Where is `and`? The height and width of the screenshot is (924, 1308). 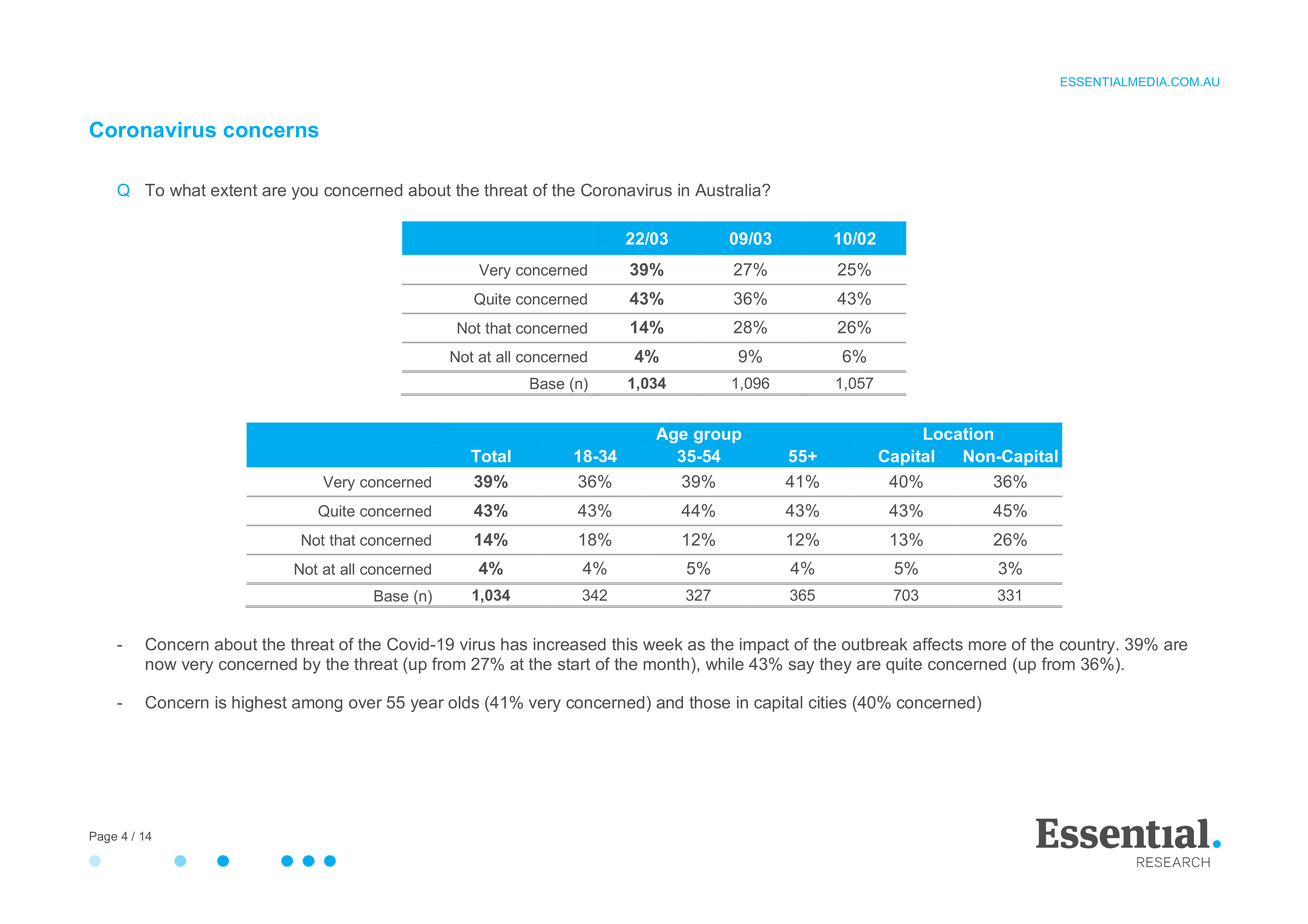
and is located at coordinates (670, 702).
